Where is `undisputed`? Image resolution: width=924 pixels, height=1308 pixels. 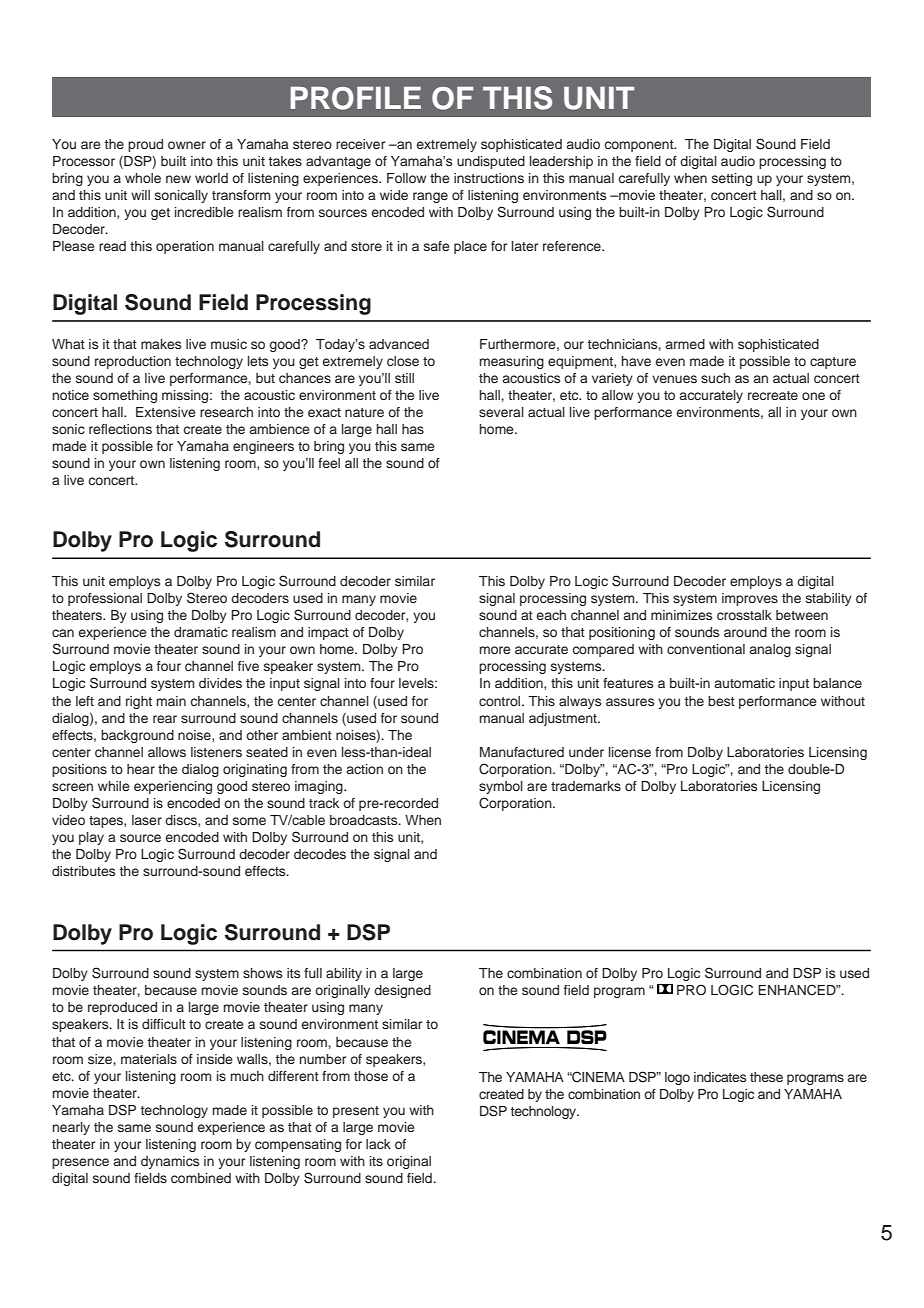
undisputed is located at coordinates (491, 162).
